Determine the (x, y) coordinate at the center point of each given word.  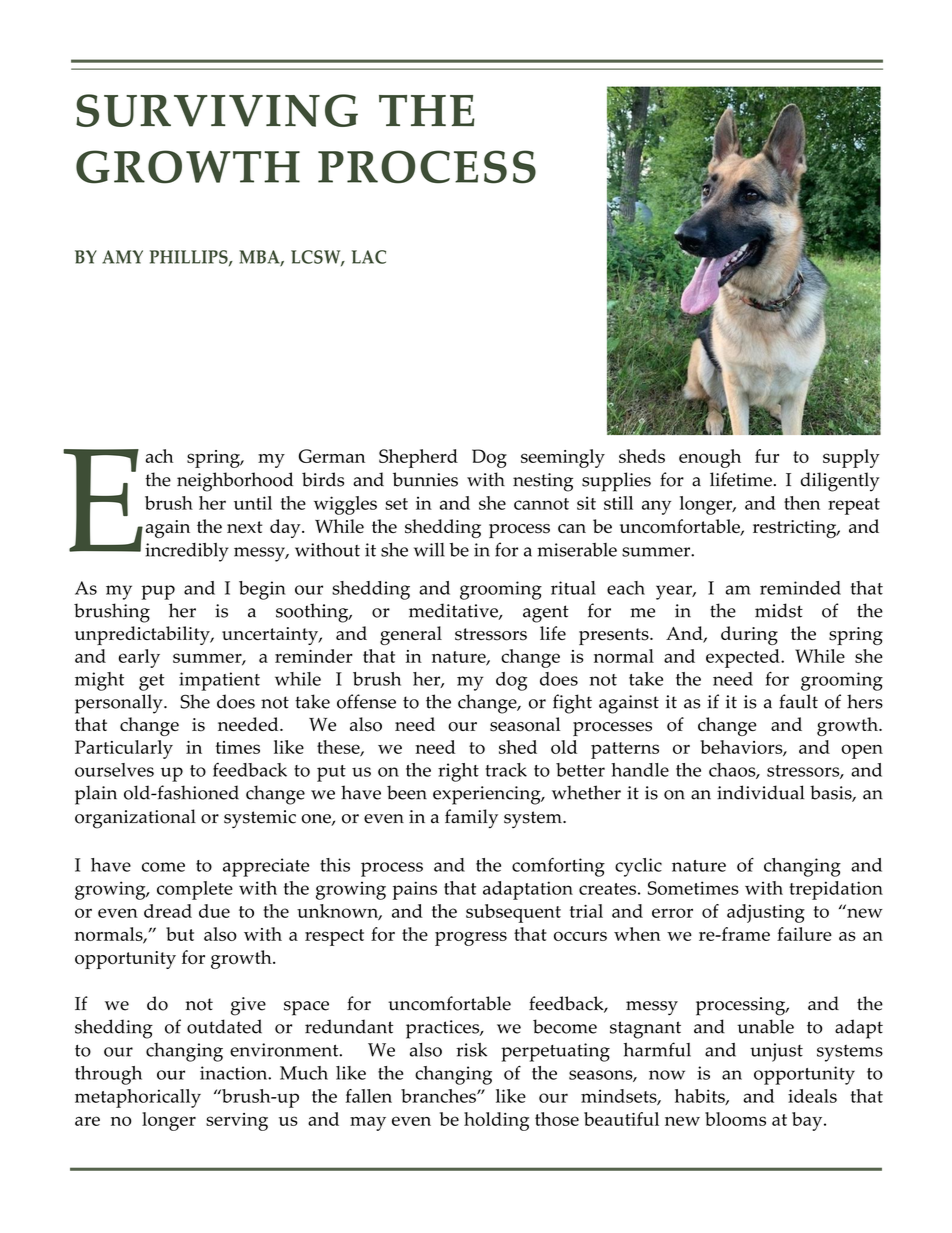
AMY (122, 257)
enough (710, 458)
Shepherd (418, 458)
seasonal (525, 724)
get (151, 682)
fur (767, 456)
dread (168, 911)
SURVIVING (217, 110)
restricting (796, 529)
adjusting (766, 913)
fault (798, 701)
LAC (369, 257)
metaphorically (138, 1098)
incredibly (187, 552)
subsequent (513, 913)
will (429, 549)
